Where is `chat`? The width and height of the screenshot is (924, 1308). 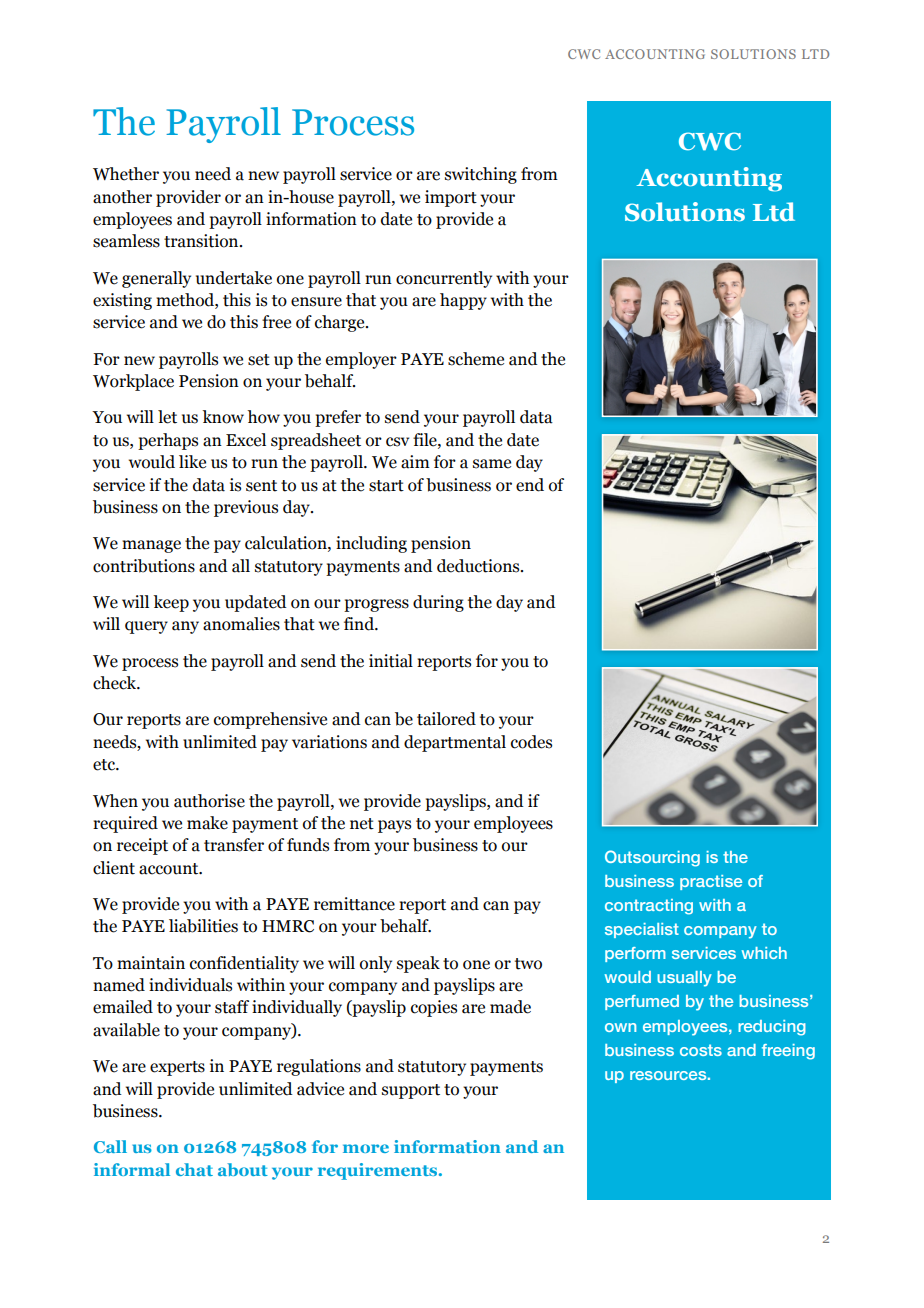 chat is located at coordinates (194, 1169).
